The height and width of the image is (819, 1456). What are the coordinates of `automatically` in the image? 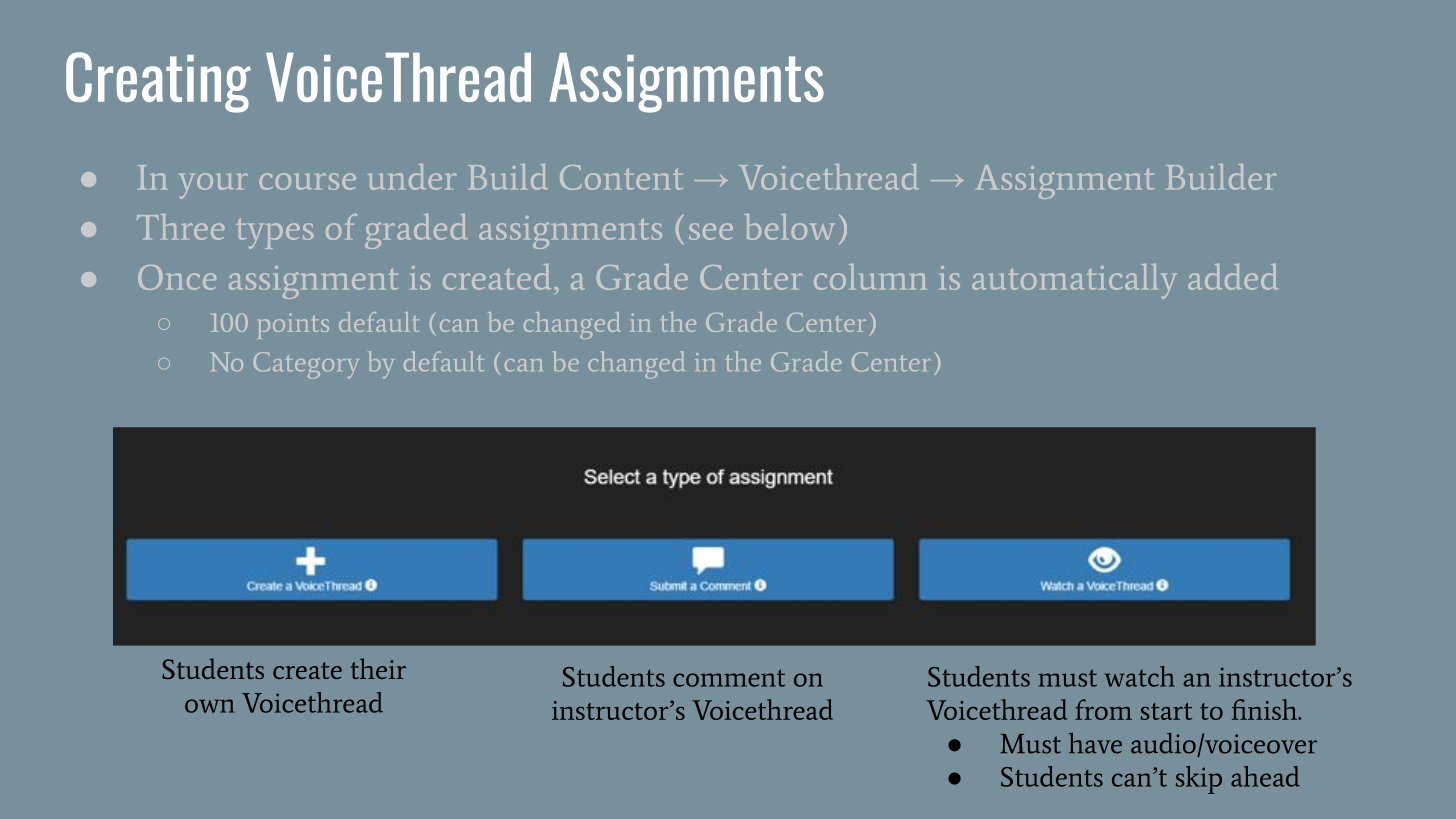 It's located at (1074, 281).
